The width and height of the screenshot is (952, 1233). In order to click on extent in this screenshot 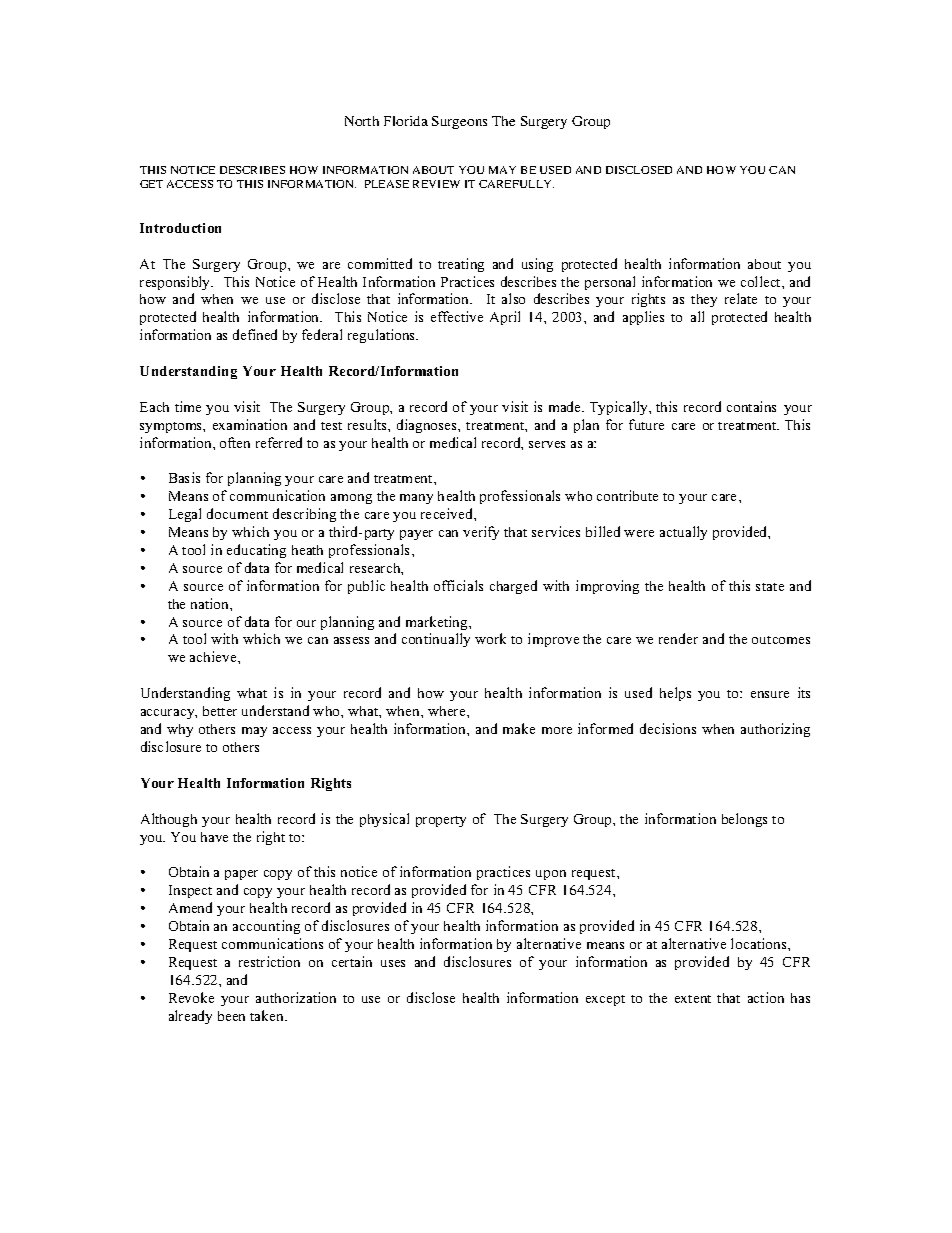, I will do `click(693, 999)`.
